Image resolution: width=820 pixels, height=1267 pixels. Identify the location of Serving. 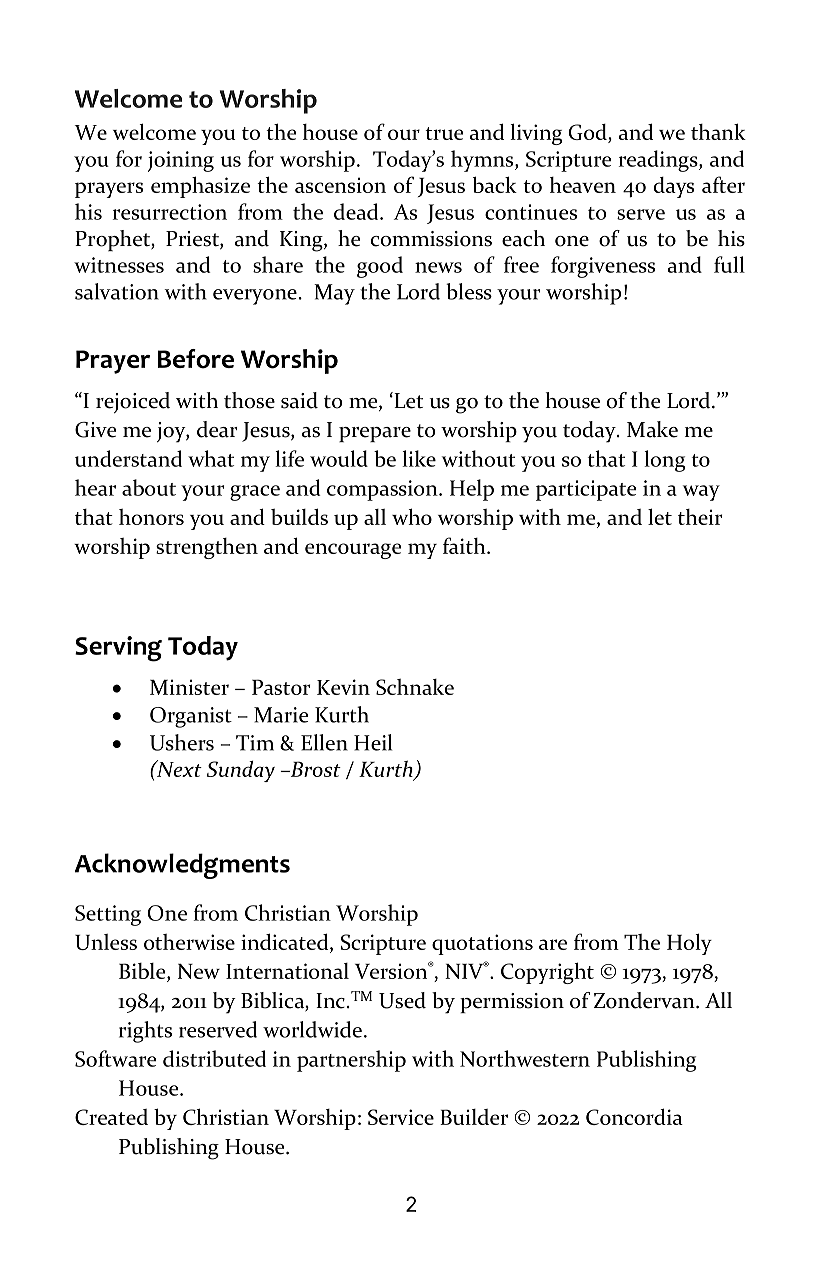
(118, 649).
